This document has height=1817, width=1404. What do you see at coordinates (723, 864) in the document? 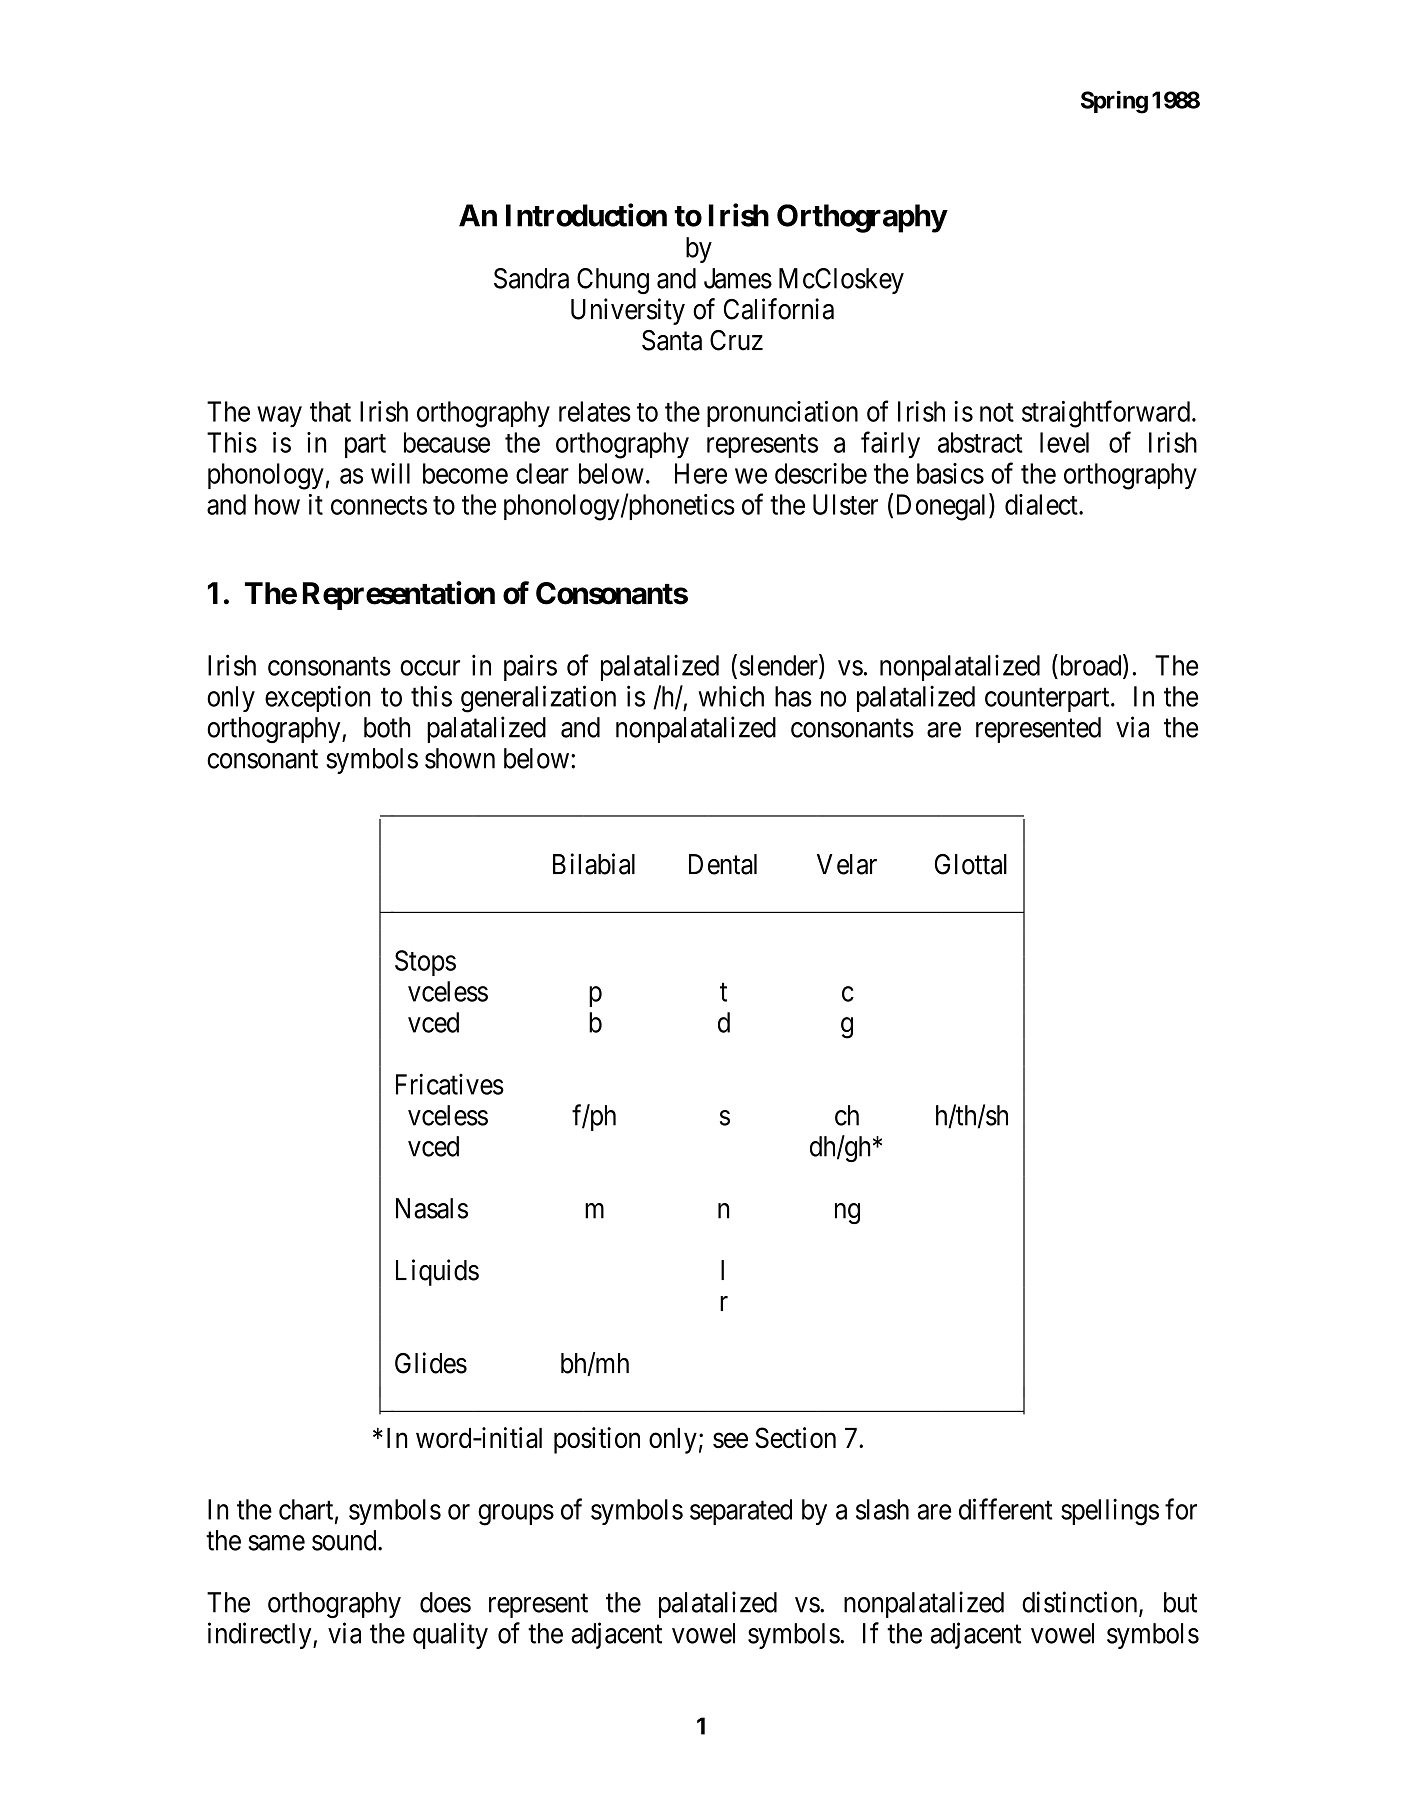
I see `Dental` at bounding box center [723, 864].
